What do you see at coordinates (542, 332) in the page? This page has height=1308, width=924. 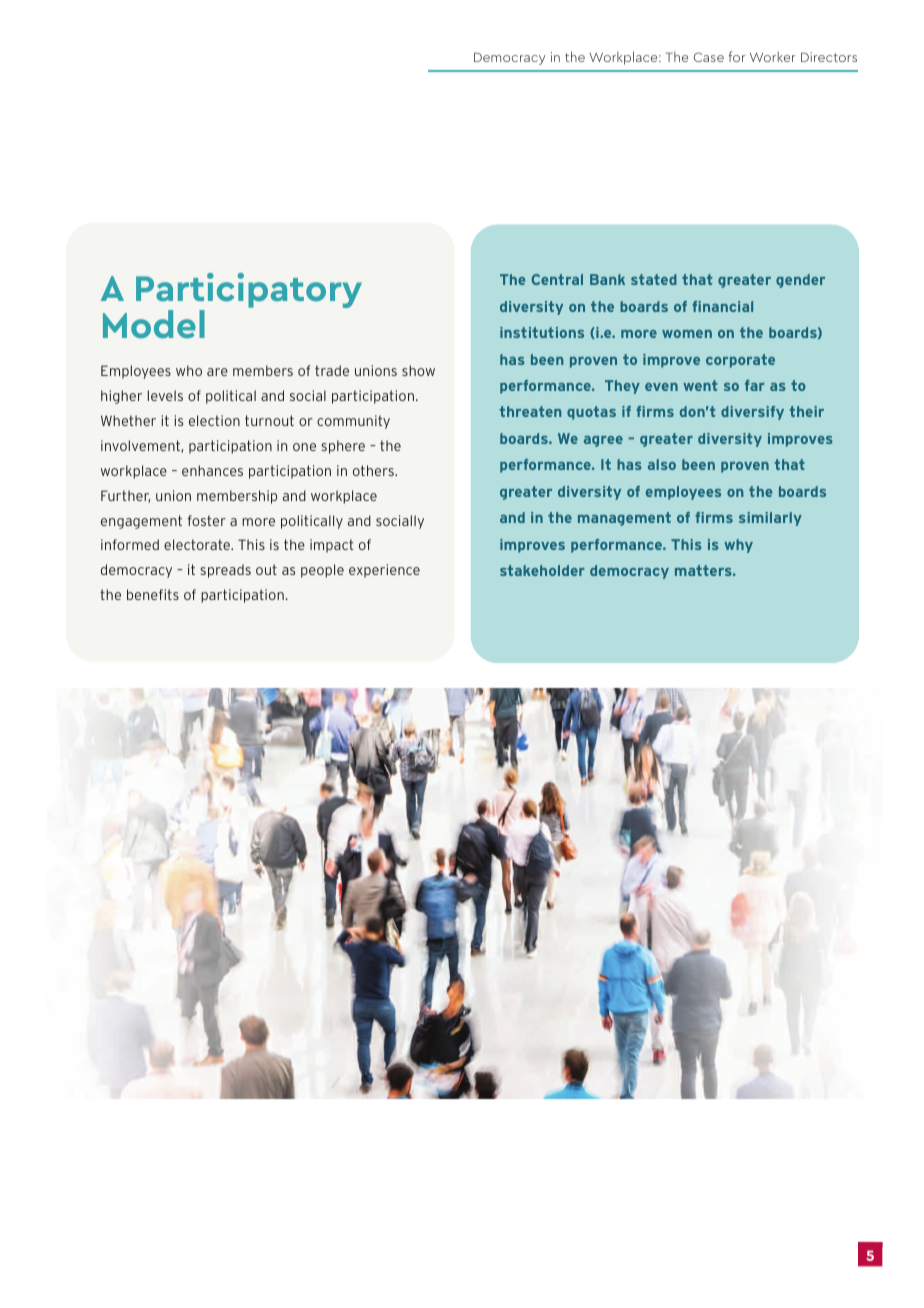 I see `institutions` at bounding box center [542, 332].
